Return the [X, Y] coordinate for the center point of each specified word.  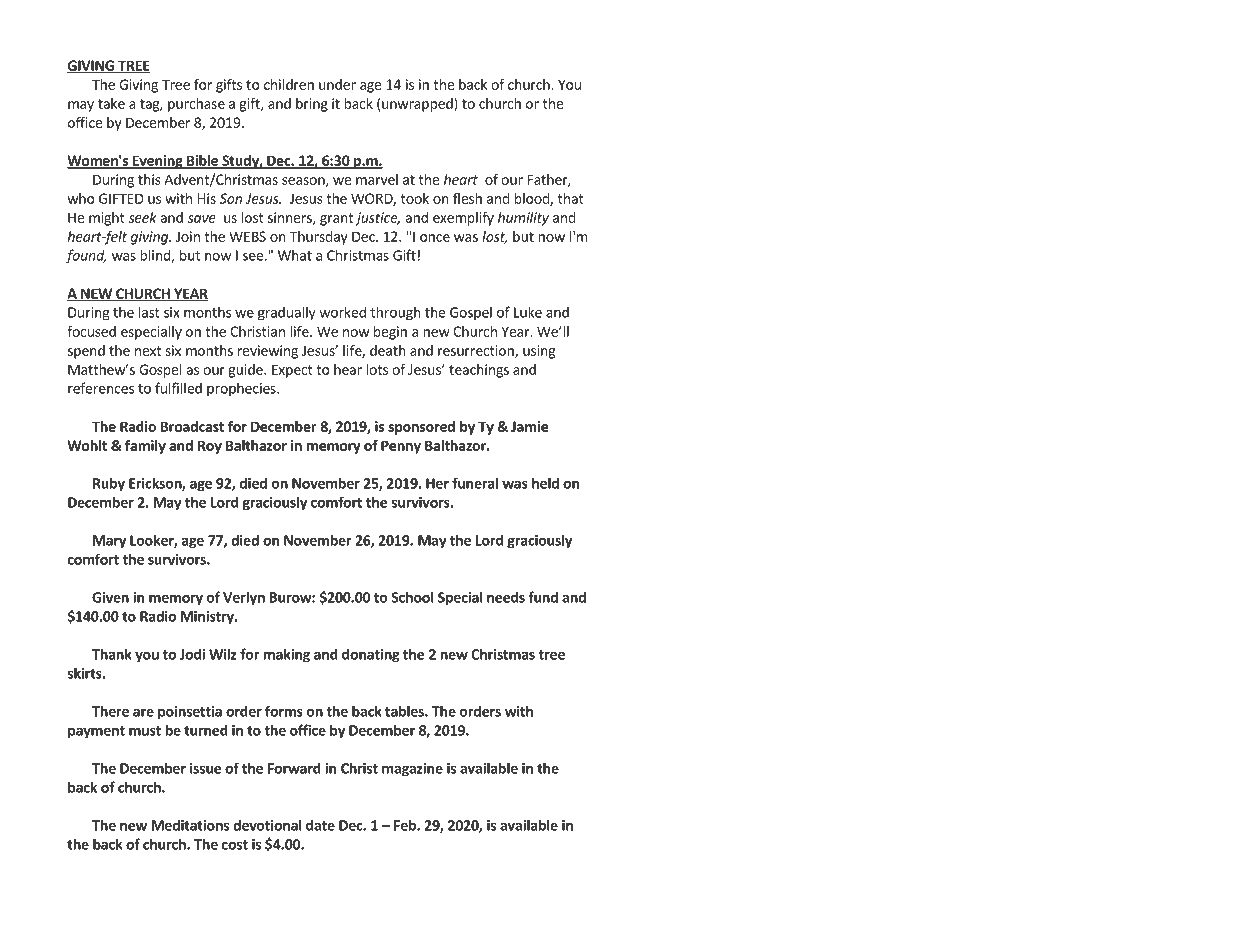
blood [533, 199]
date [320, 825]
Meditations [190, 825]
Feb [406, 825]
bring [312, 105]
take [111, 103]
